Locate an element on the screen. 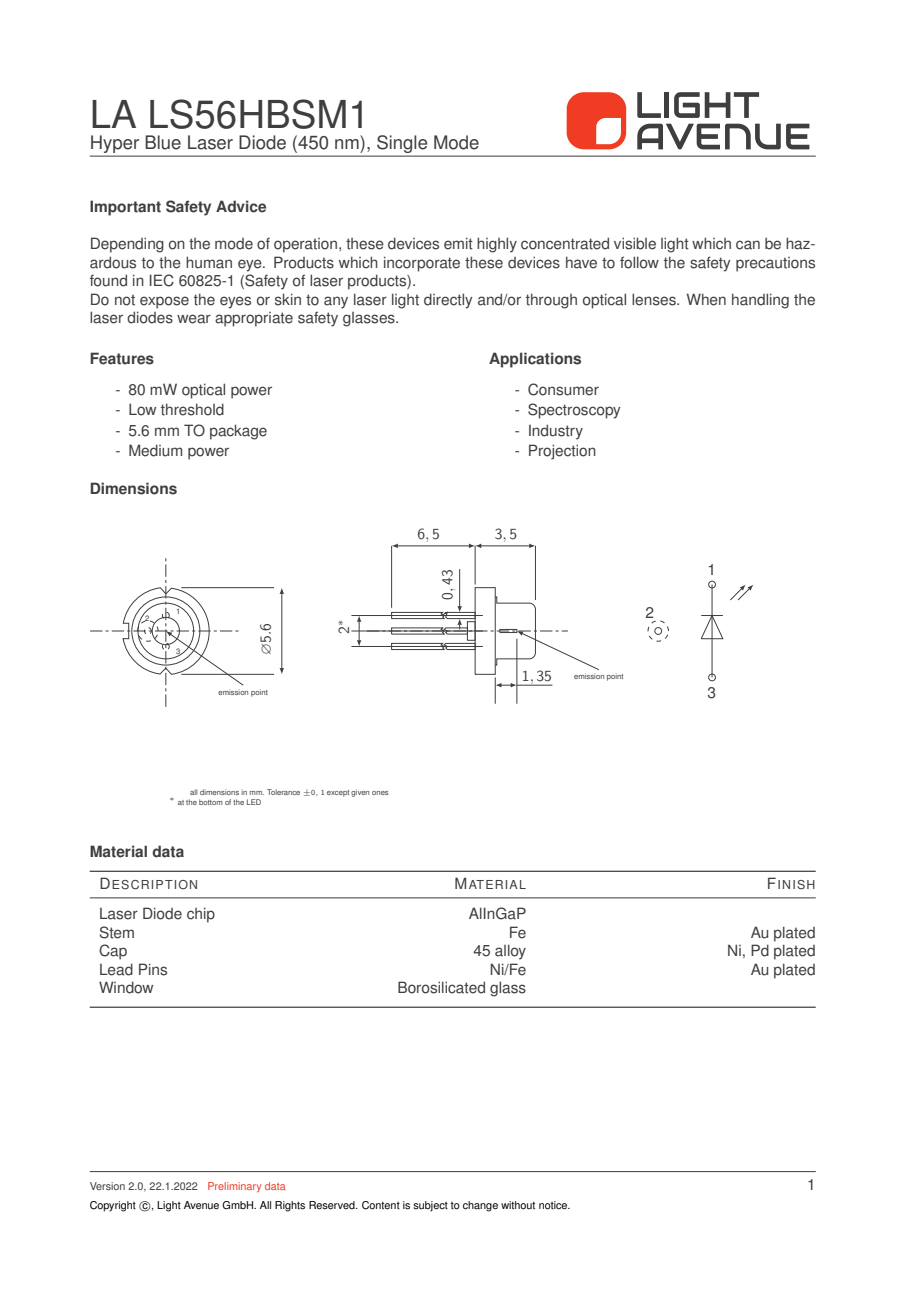  Single is located at coordinates (402, 145).
